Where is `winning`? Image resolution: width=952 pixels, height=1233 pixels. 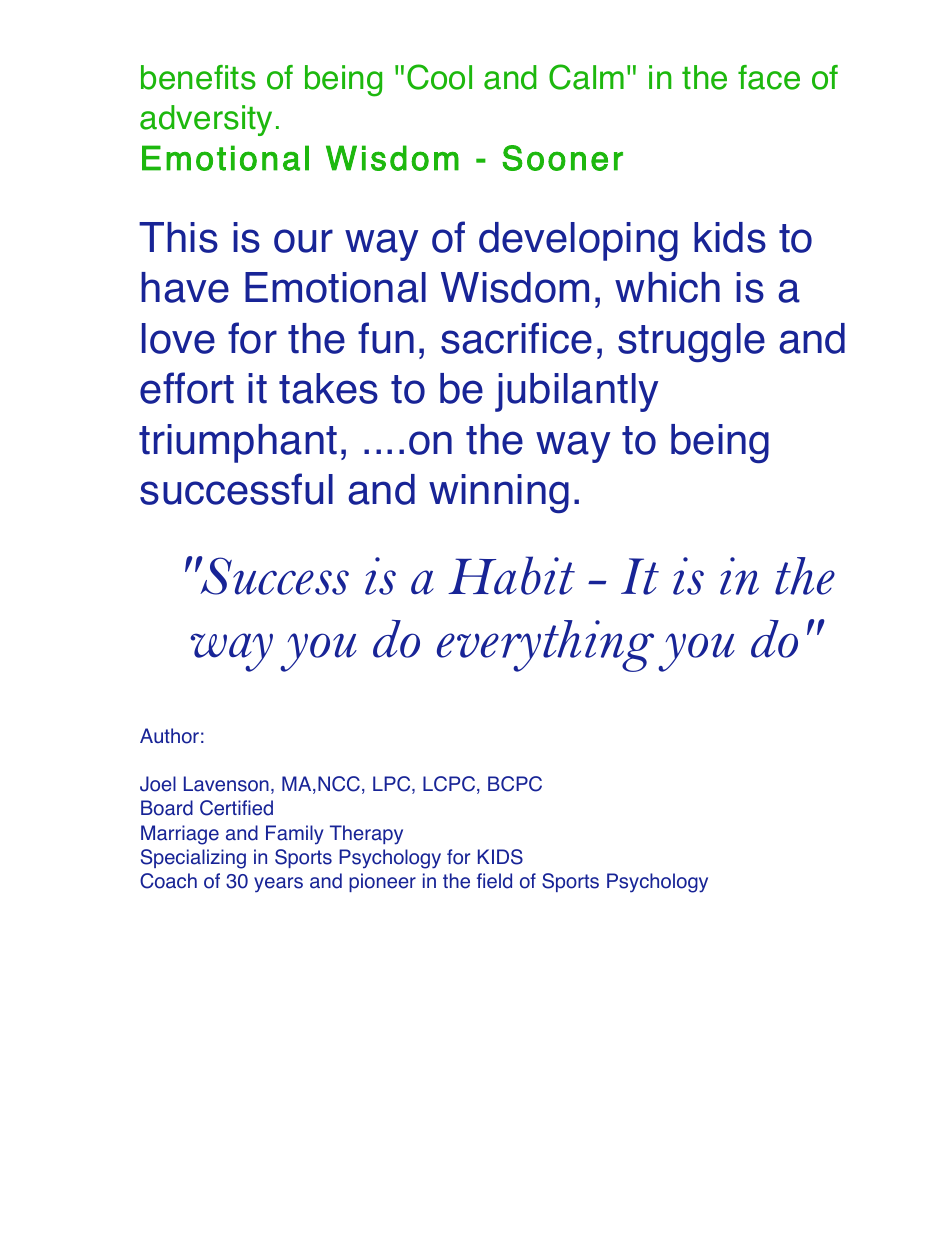
winning is located at coordinates (499, 493).
